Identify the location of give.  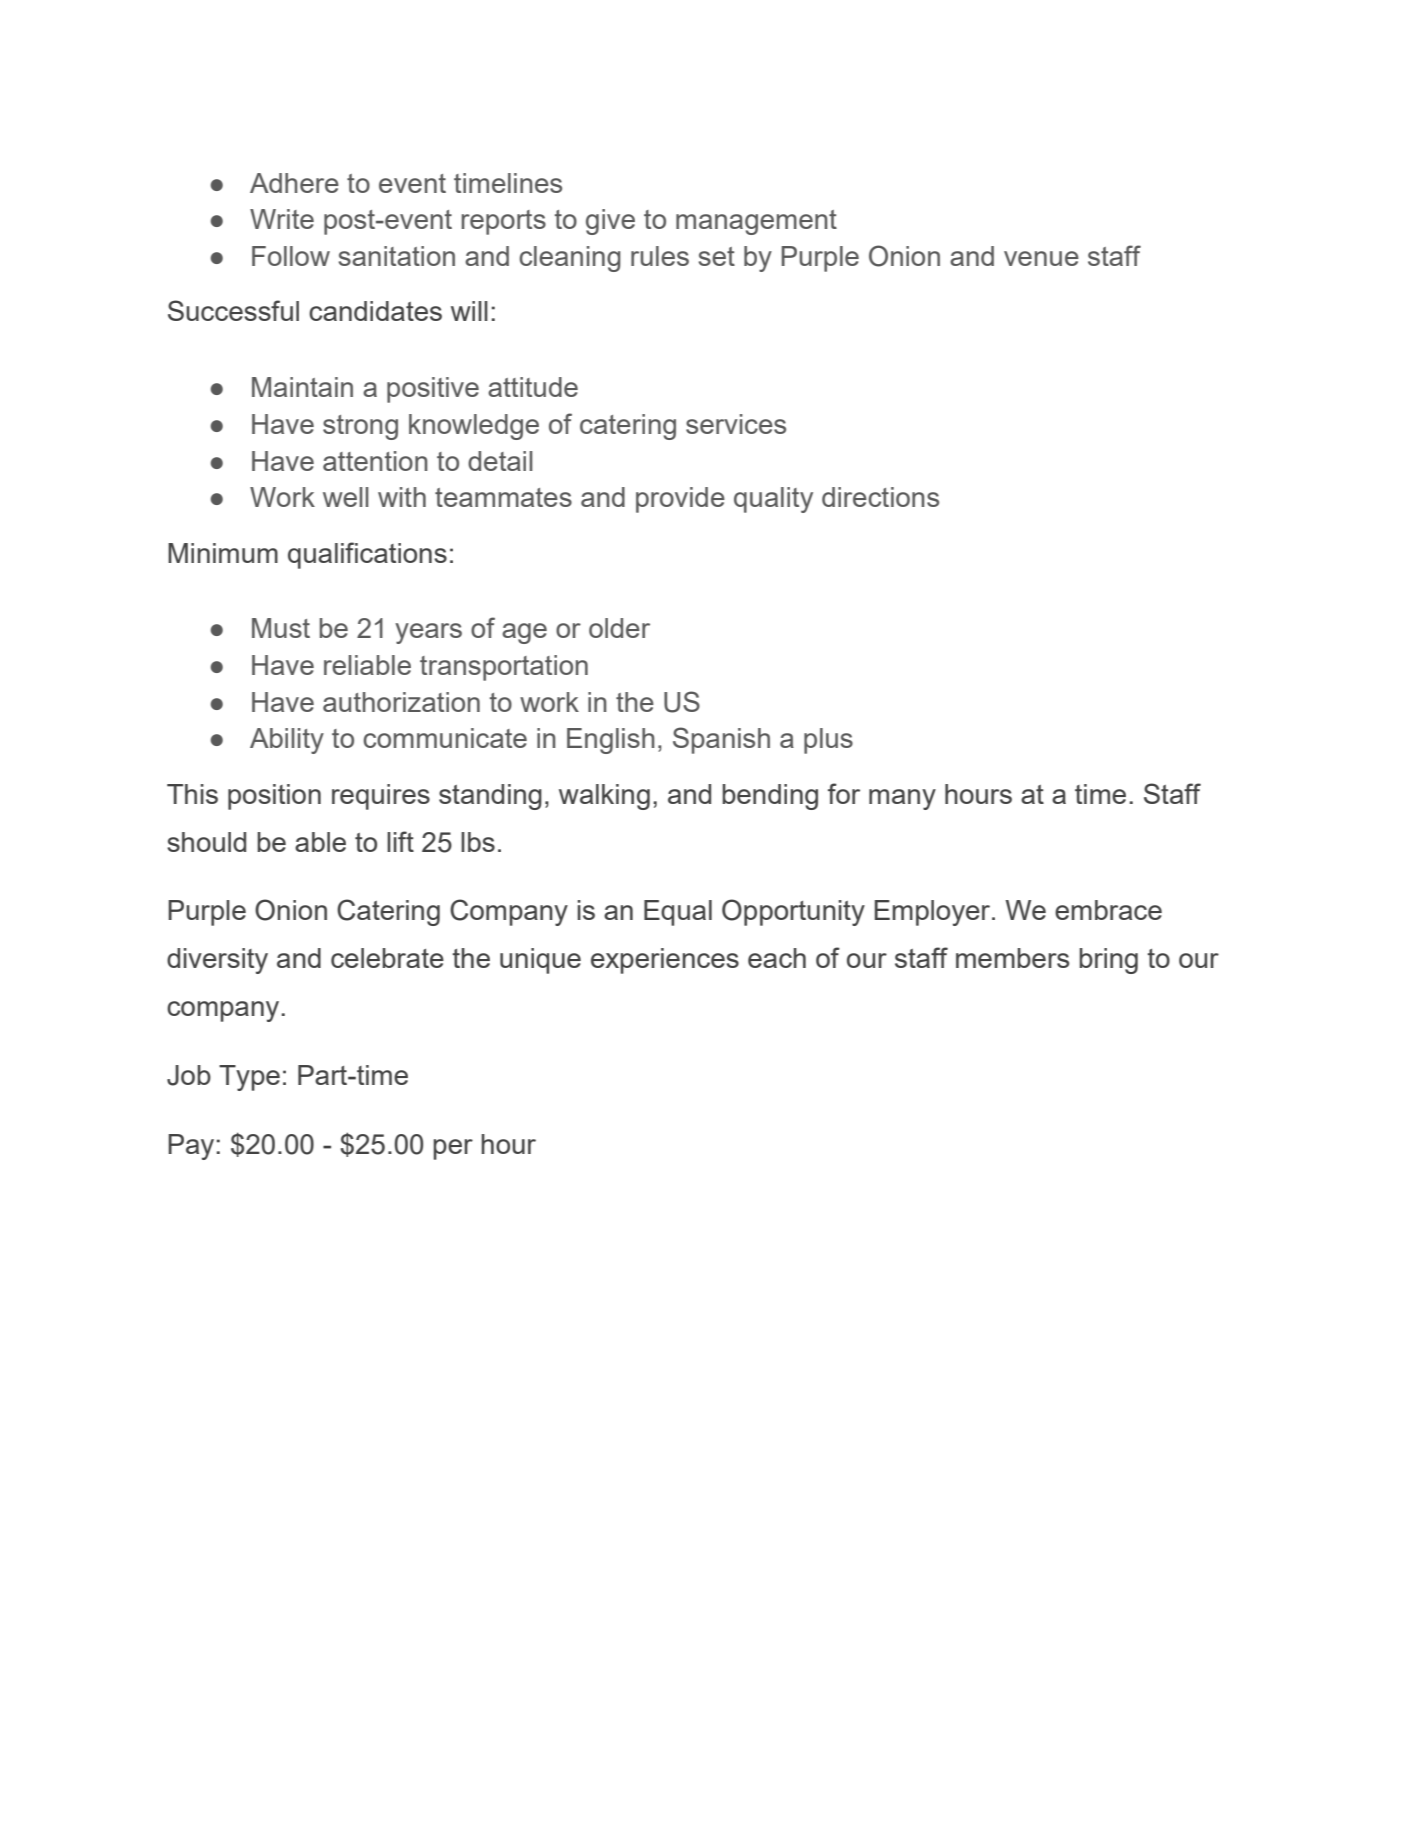
(610, 222).
